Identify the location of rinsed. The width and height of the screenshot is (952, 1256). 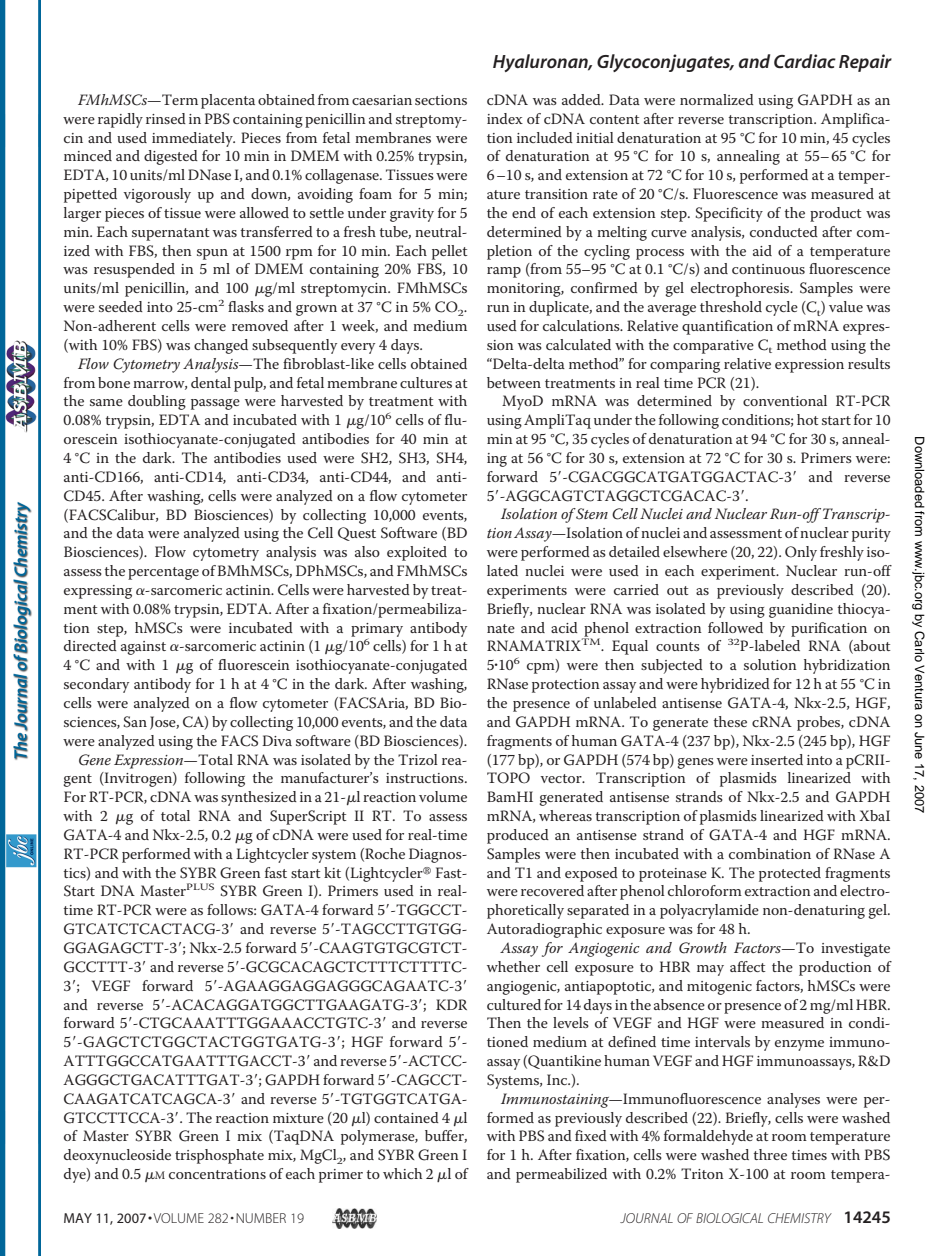
(166, 118).
